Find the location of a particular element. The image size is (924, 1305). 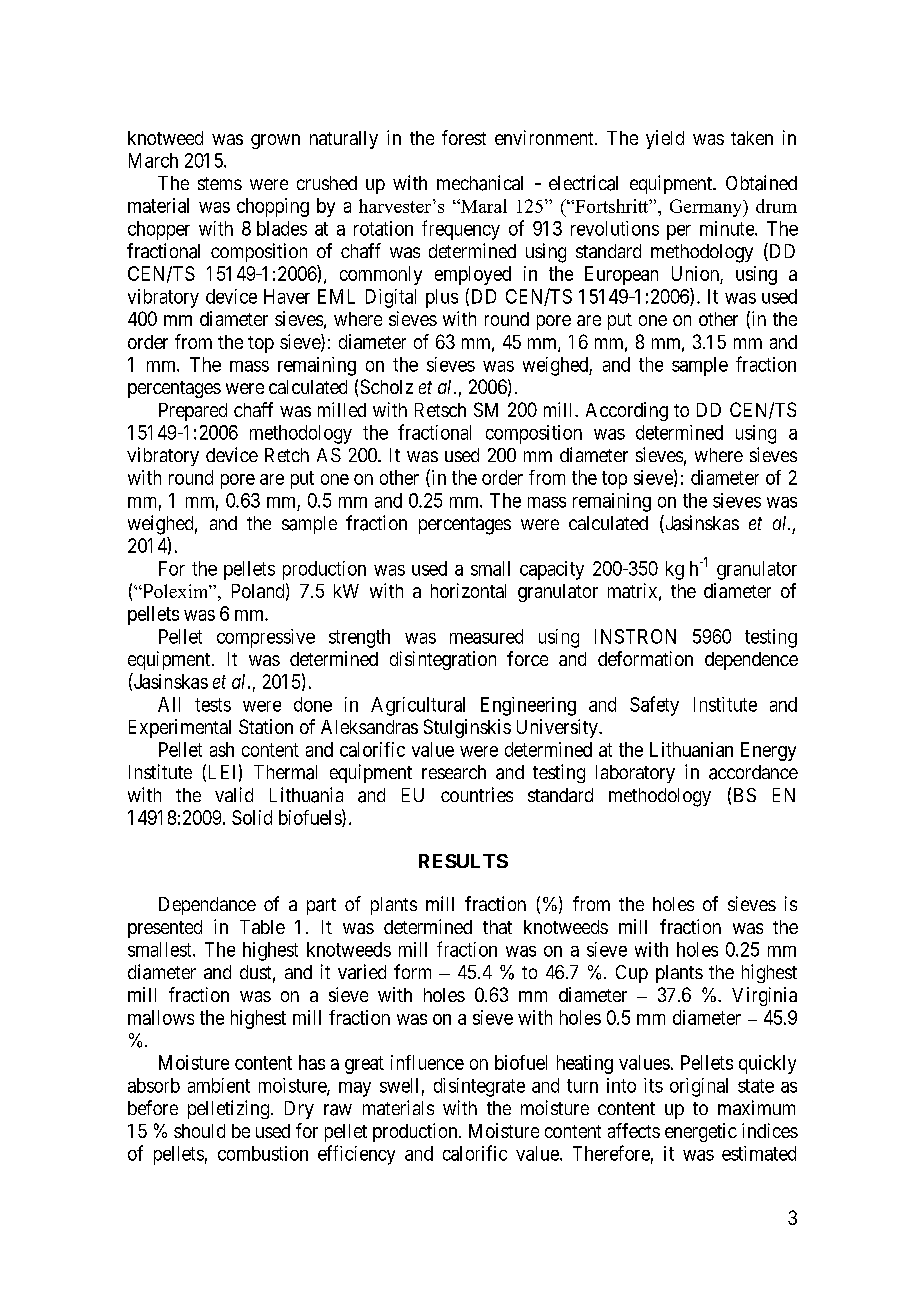

Germany is located at coordinates (707, 208).
